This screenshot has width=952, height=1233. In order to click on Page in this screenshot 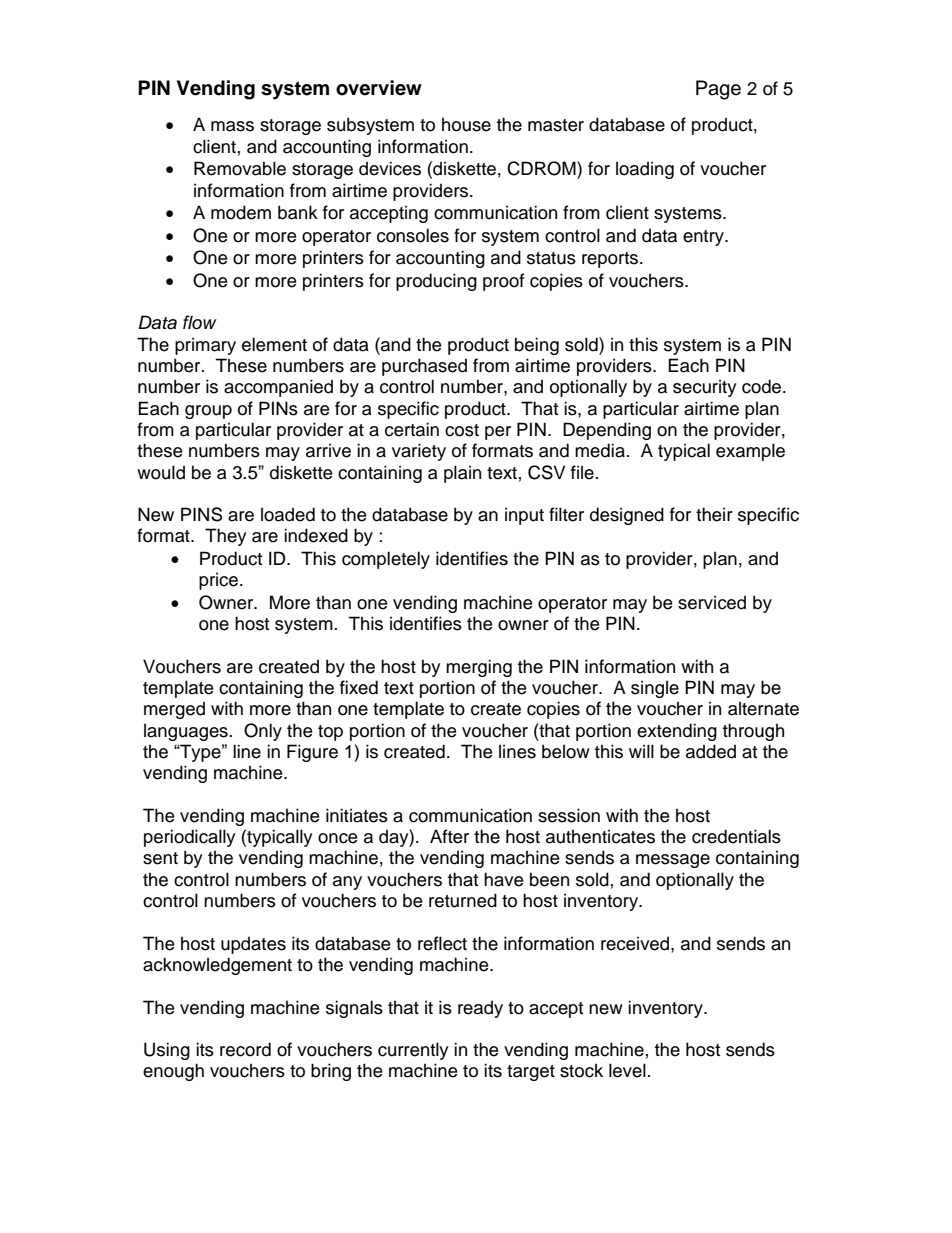, I will do `click(718, 90)`.
